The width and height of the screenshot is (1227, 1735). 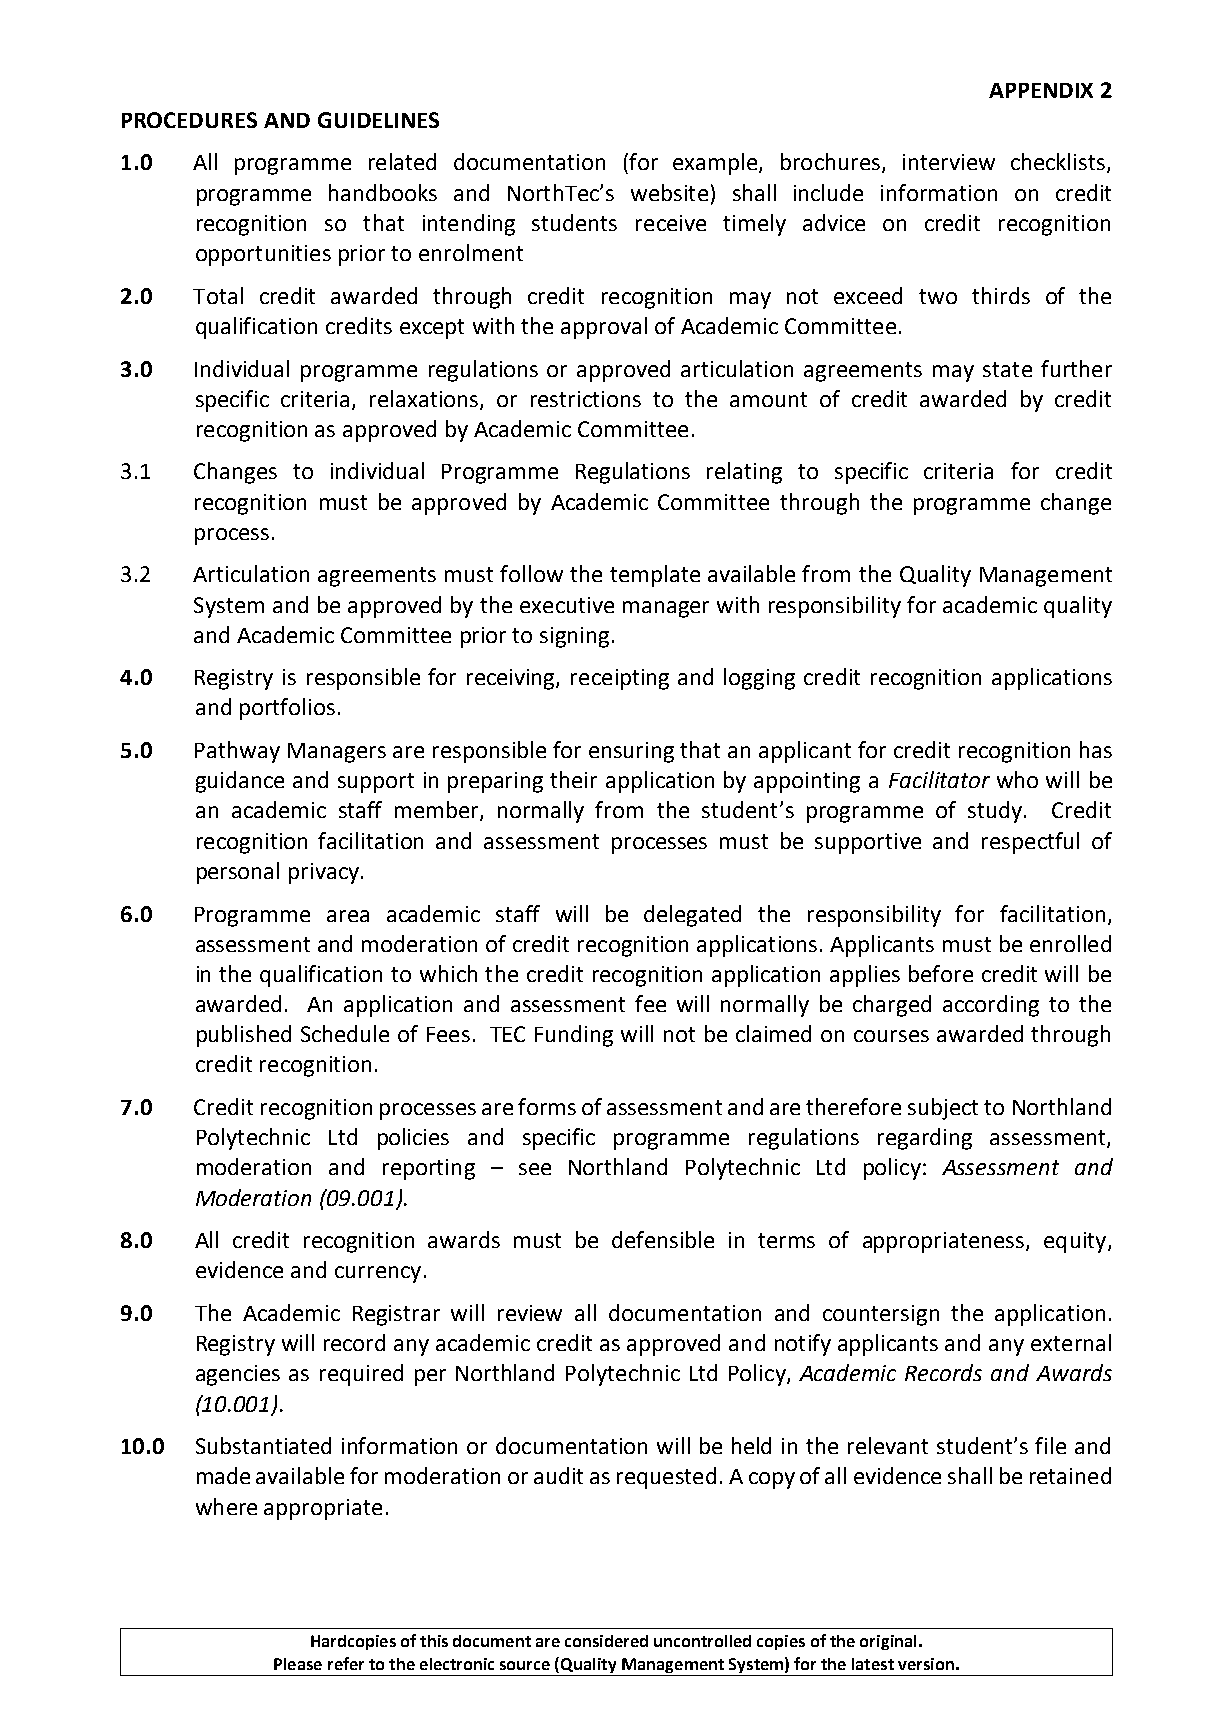 I want to click on respectful, so click(x=1030, y=843).
